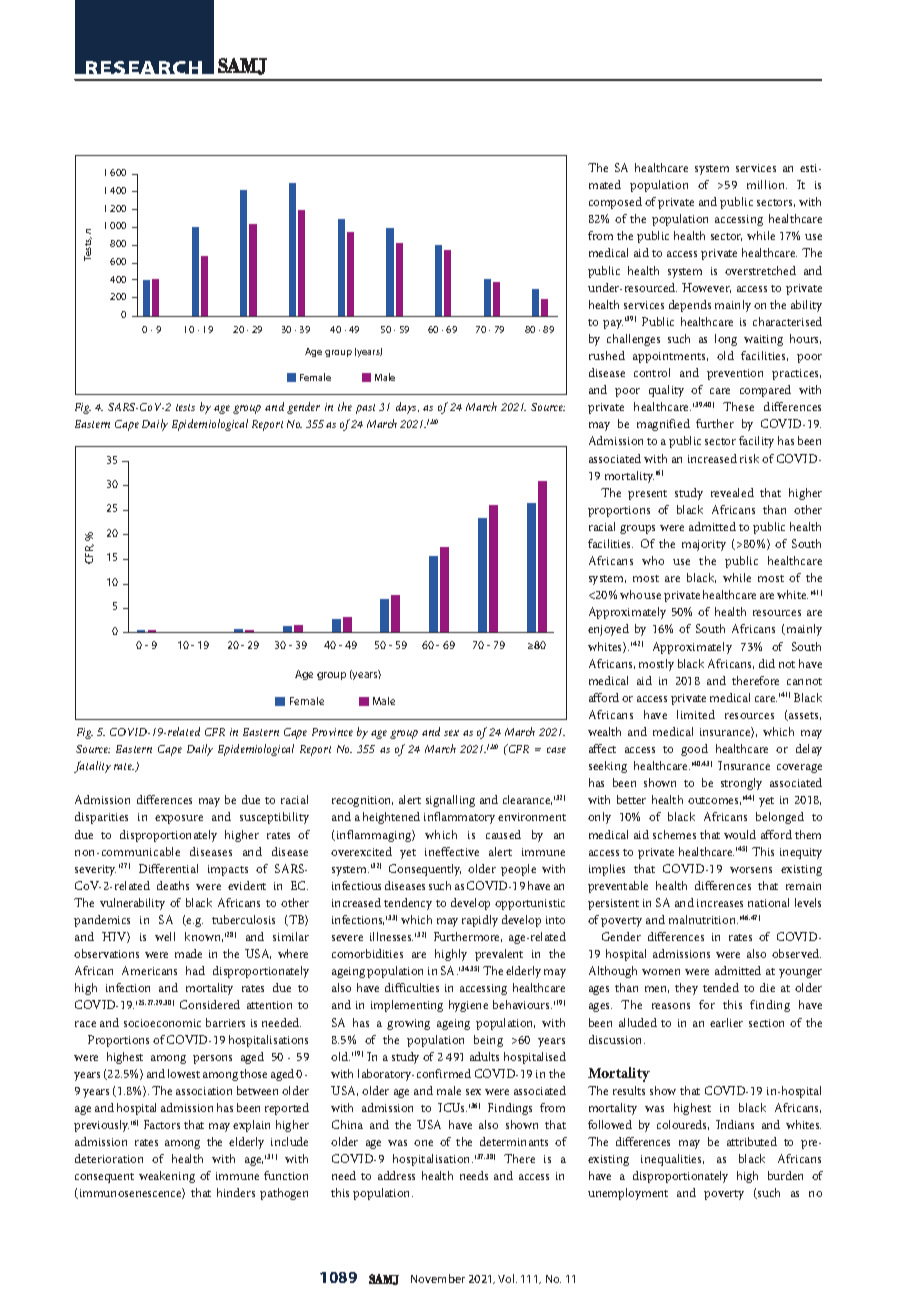  I want to click on These, so click(738, 406).
